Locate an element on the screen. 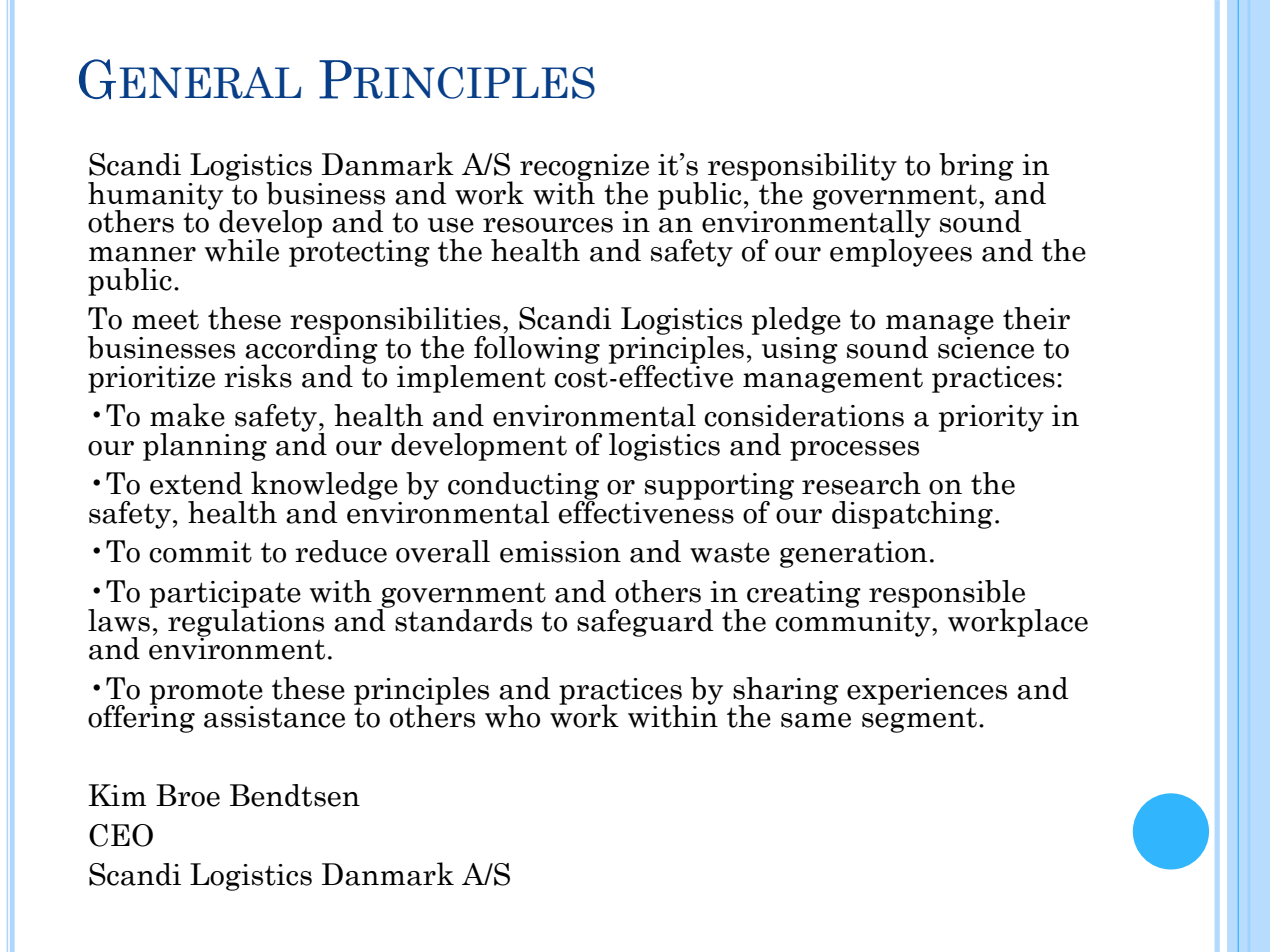  who is located at coordinates (512, 716).
